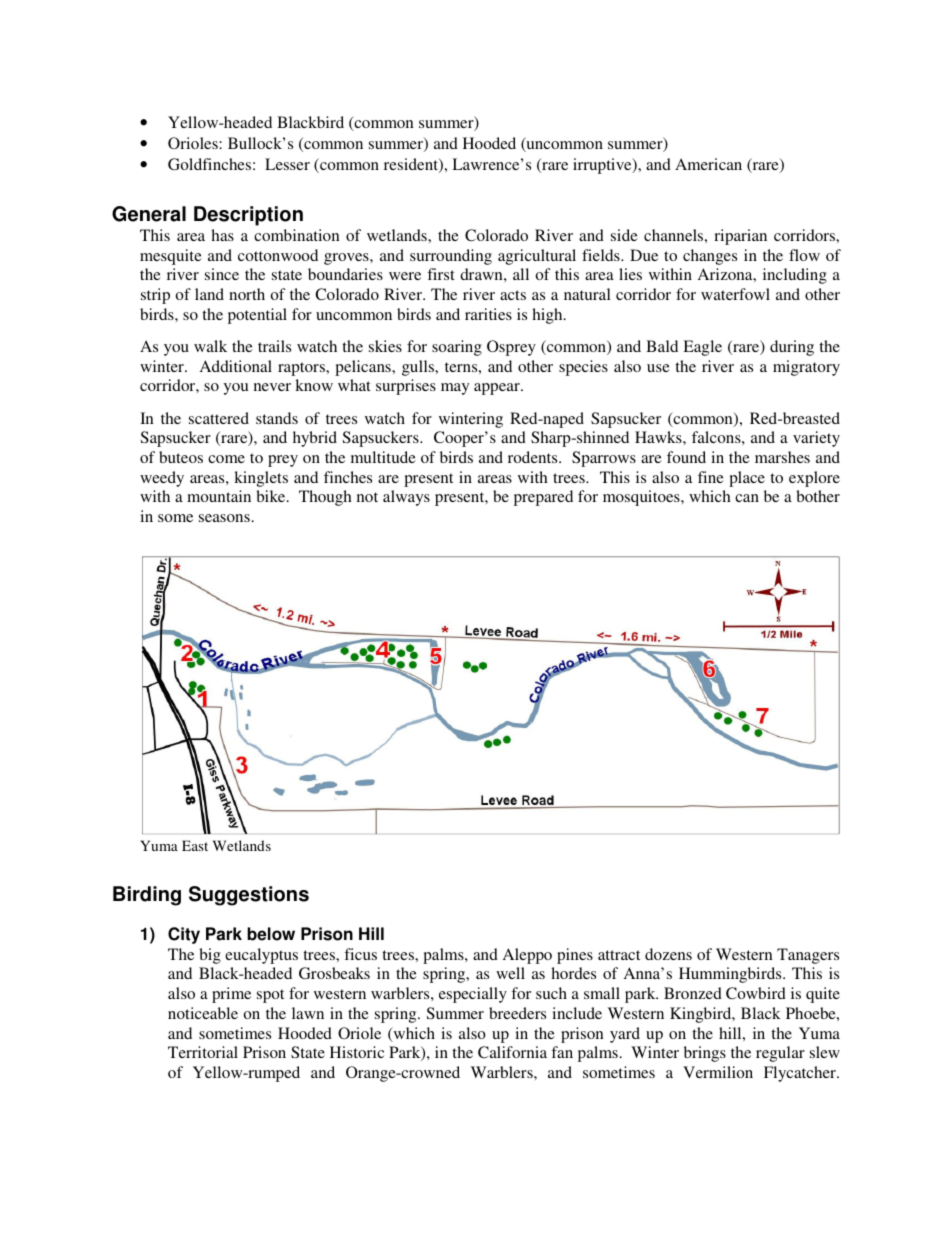  What do you see at coordinates (249, 896) in the screenshot?
I see `Suggestions` at bounding box center [249, 896].
